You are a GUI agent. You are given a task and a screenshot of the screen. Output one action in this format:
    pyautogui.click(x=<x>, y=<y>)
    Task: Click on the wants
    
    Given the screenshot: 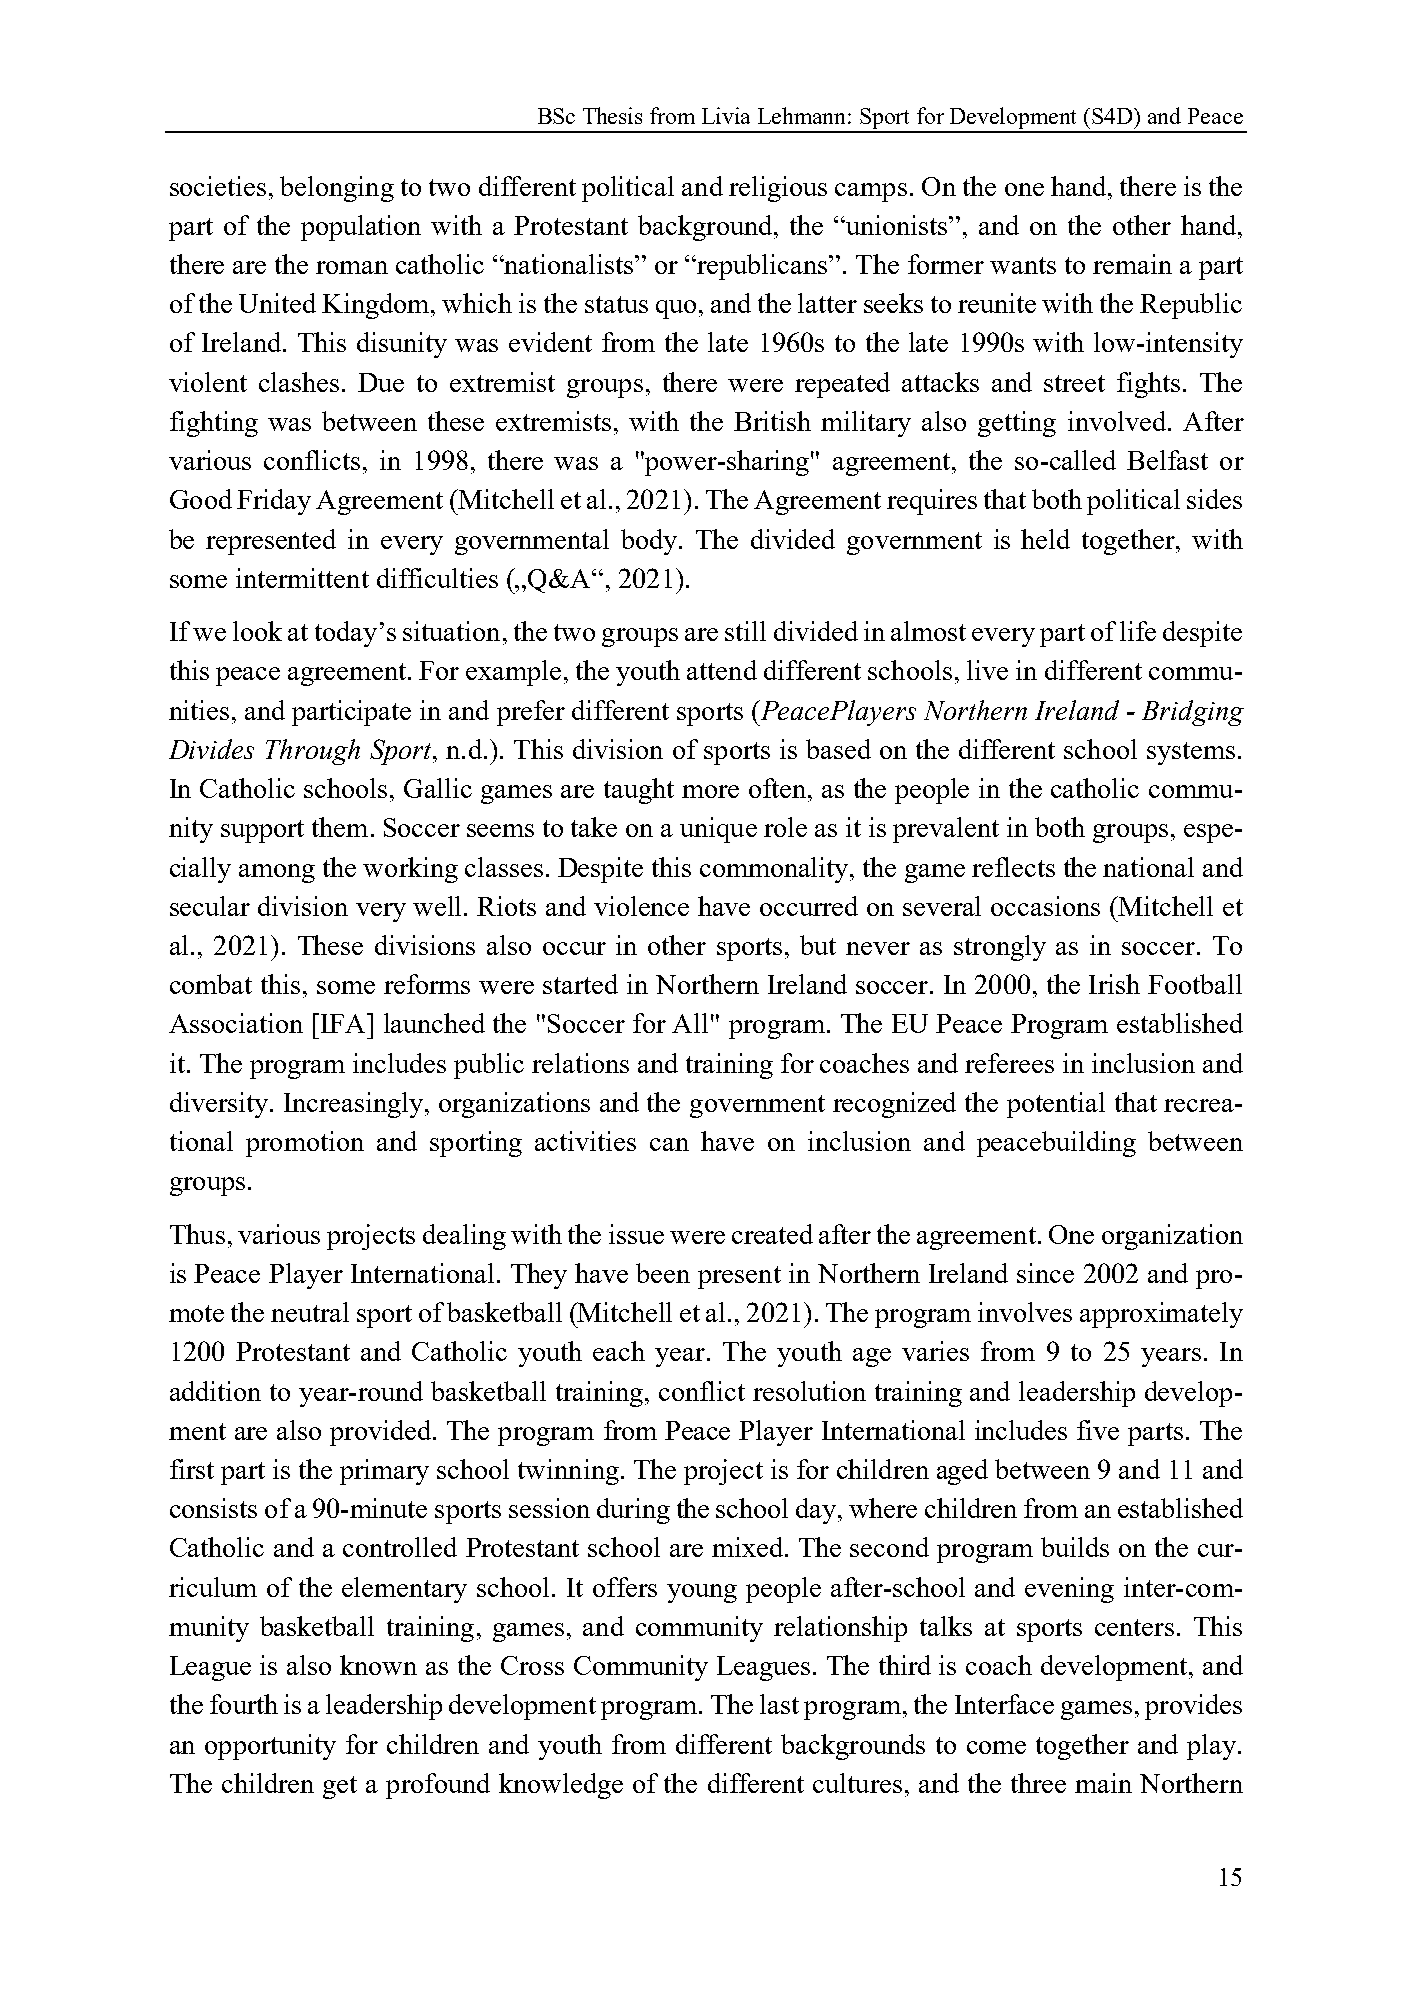 What is the action you would take?
    pyautogui.click(x=1023, y=265)
